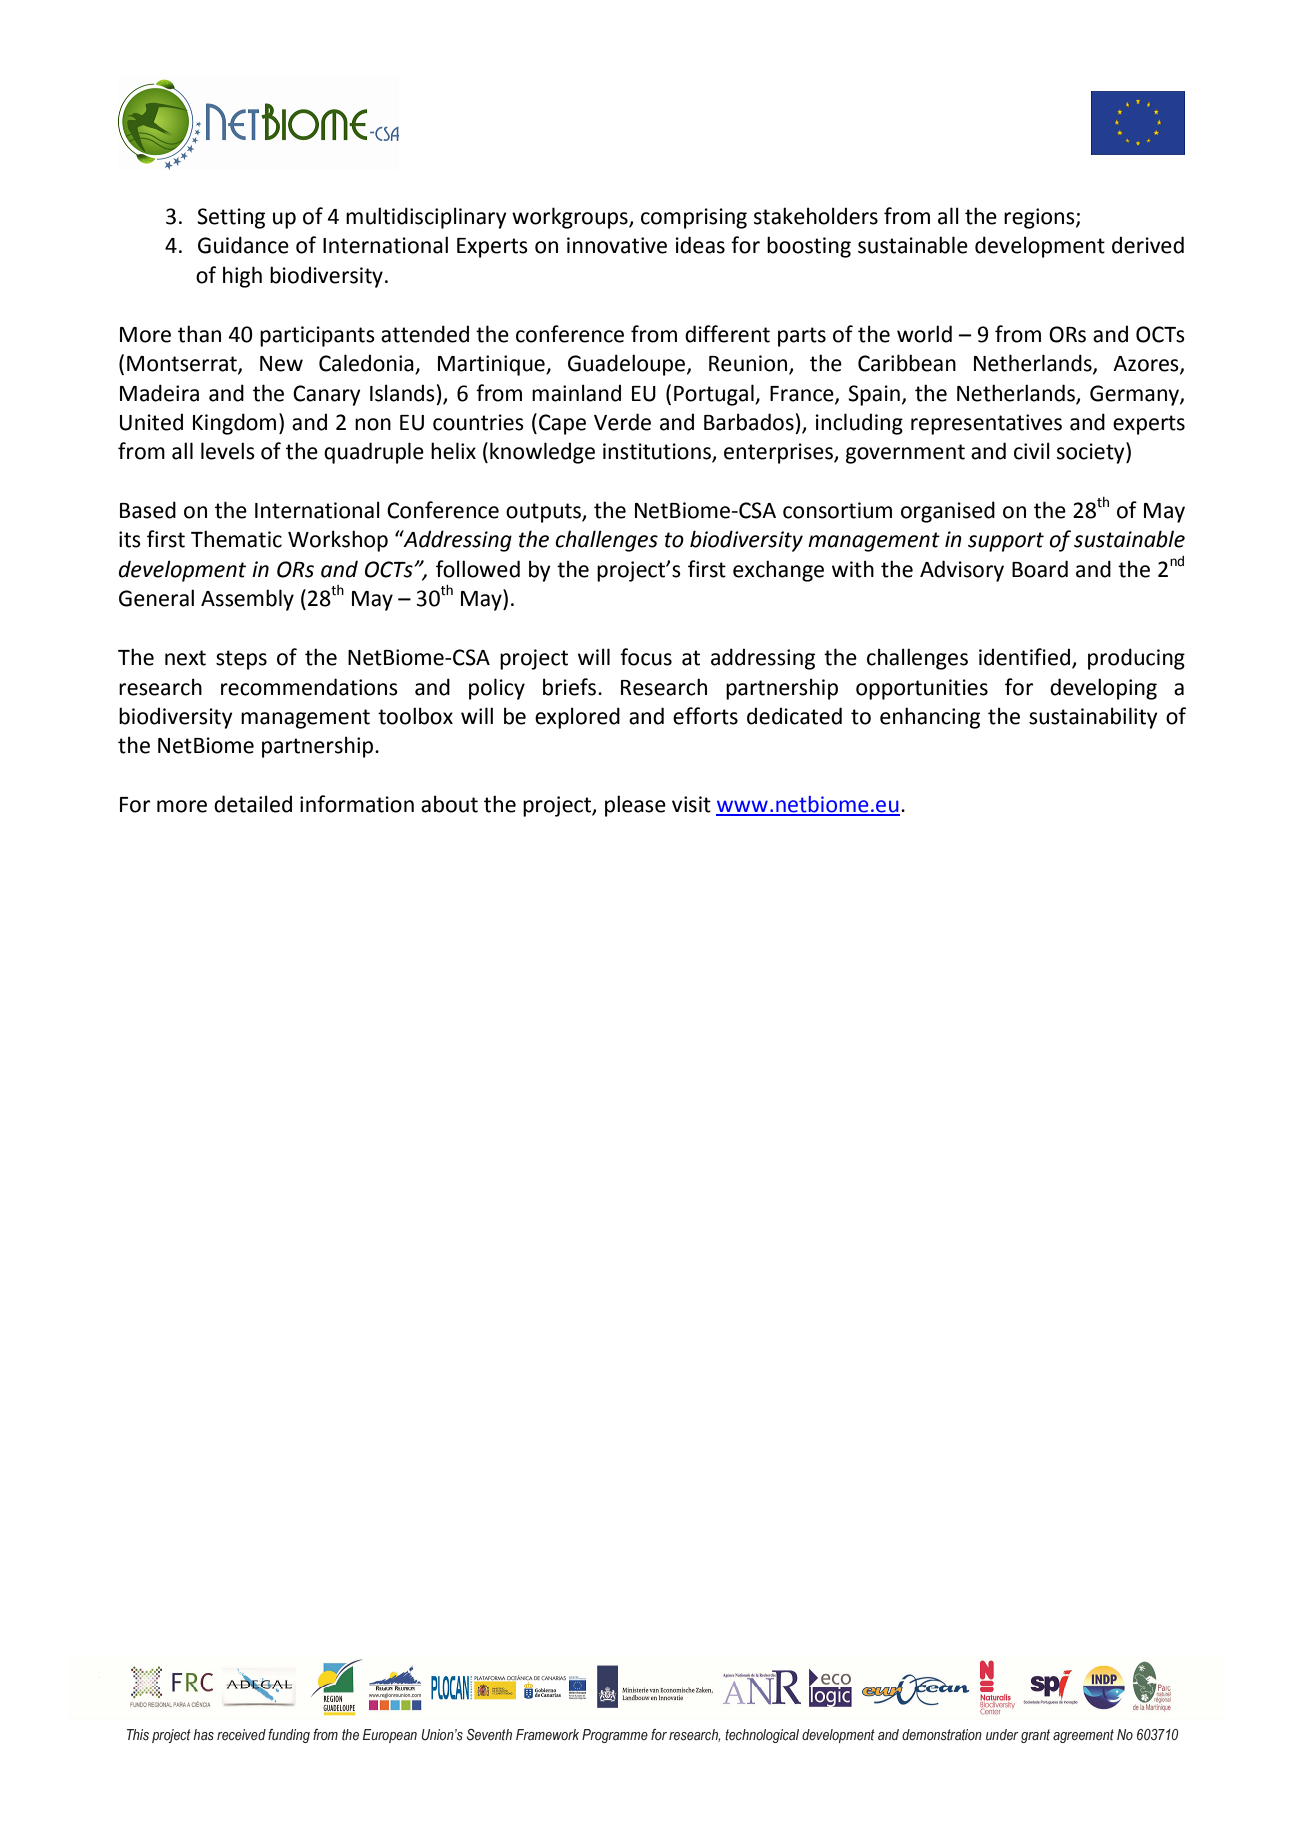 The width and height of the screenshot is (1303, 1844). What do you see at coordinates (1002, 1734) in the screenshot?
I see `under` at bounding box center [1002, 1734].
